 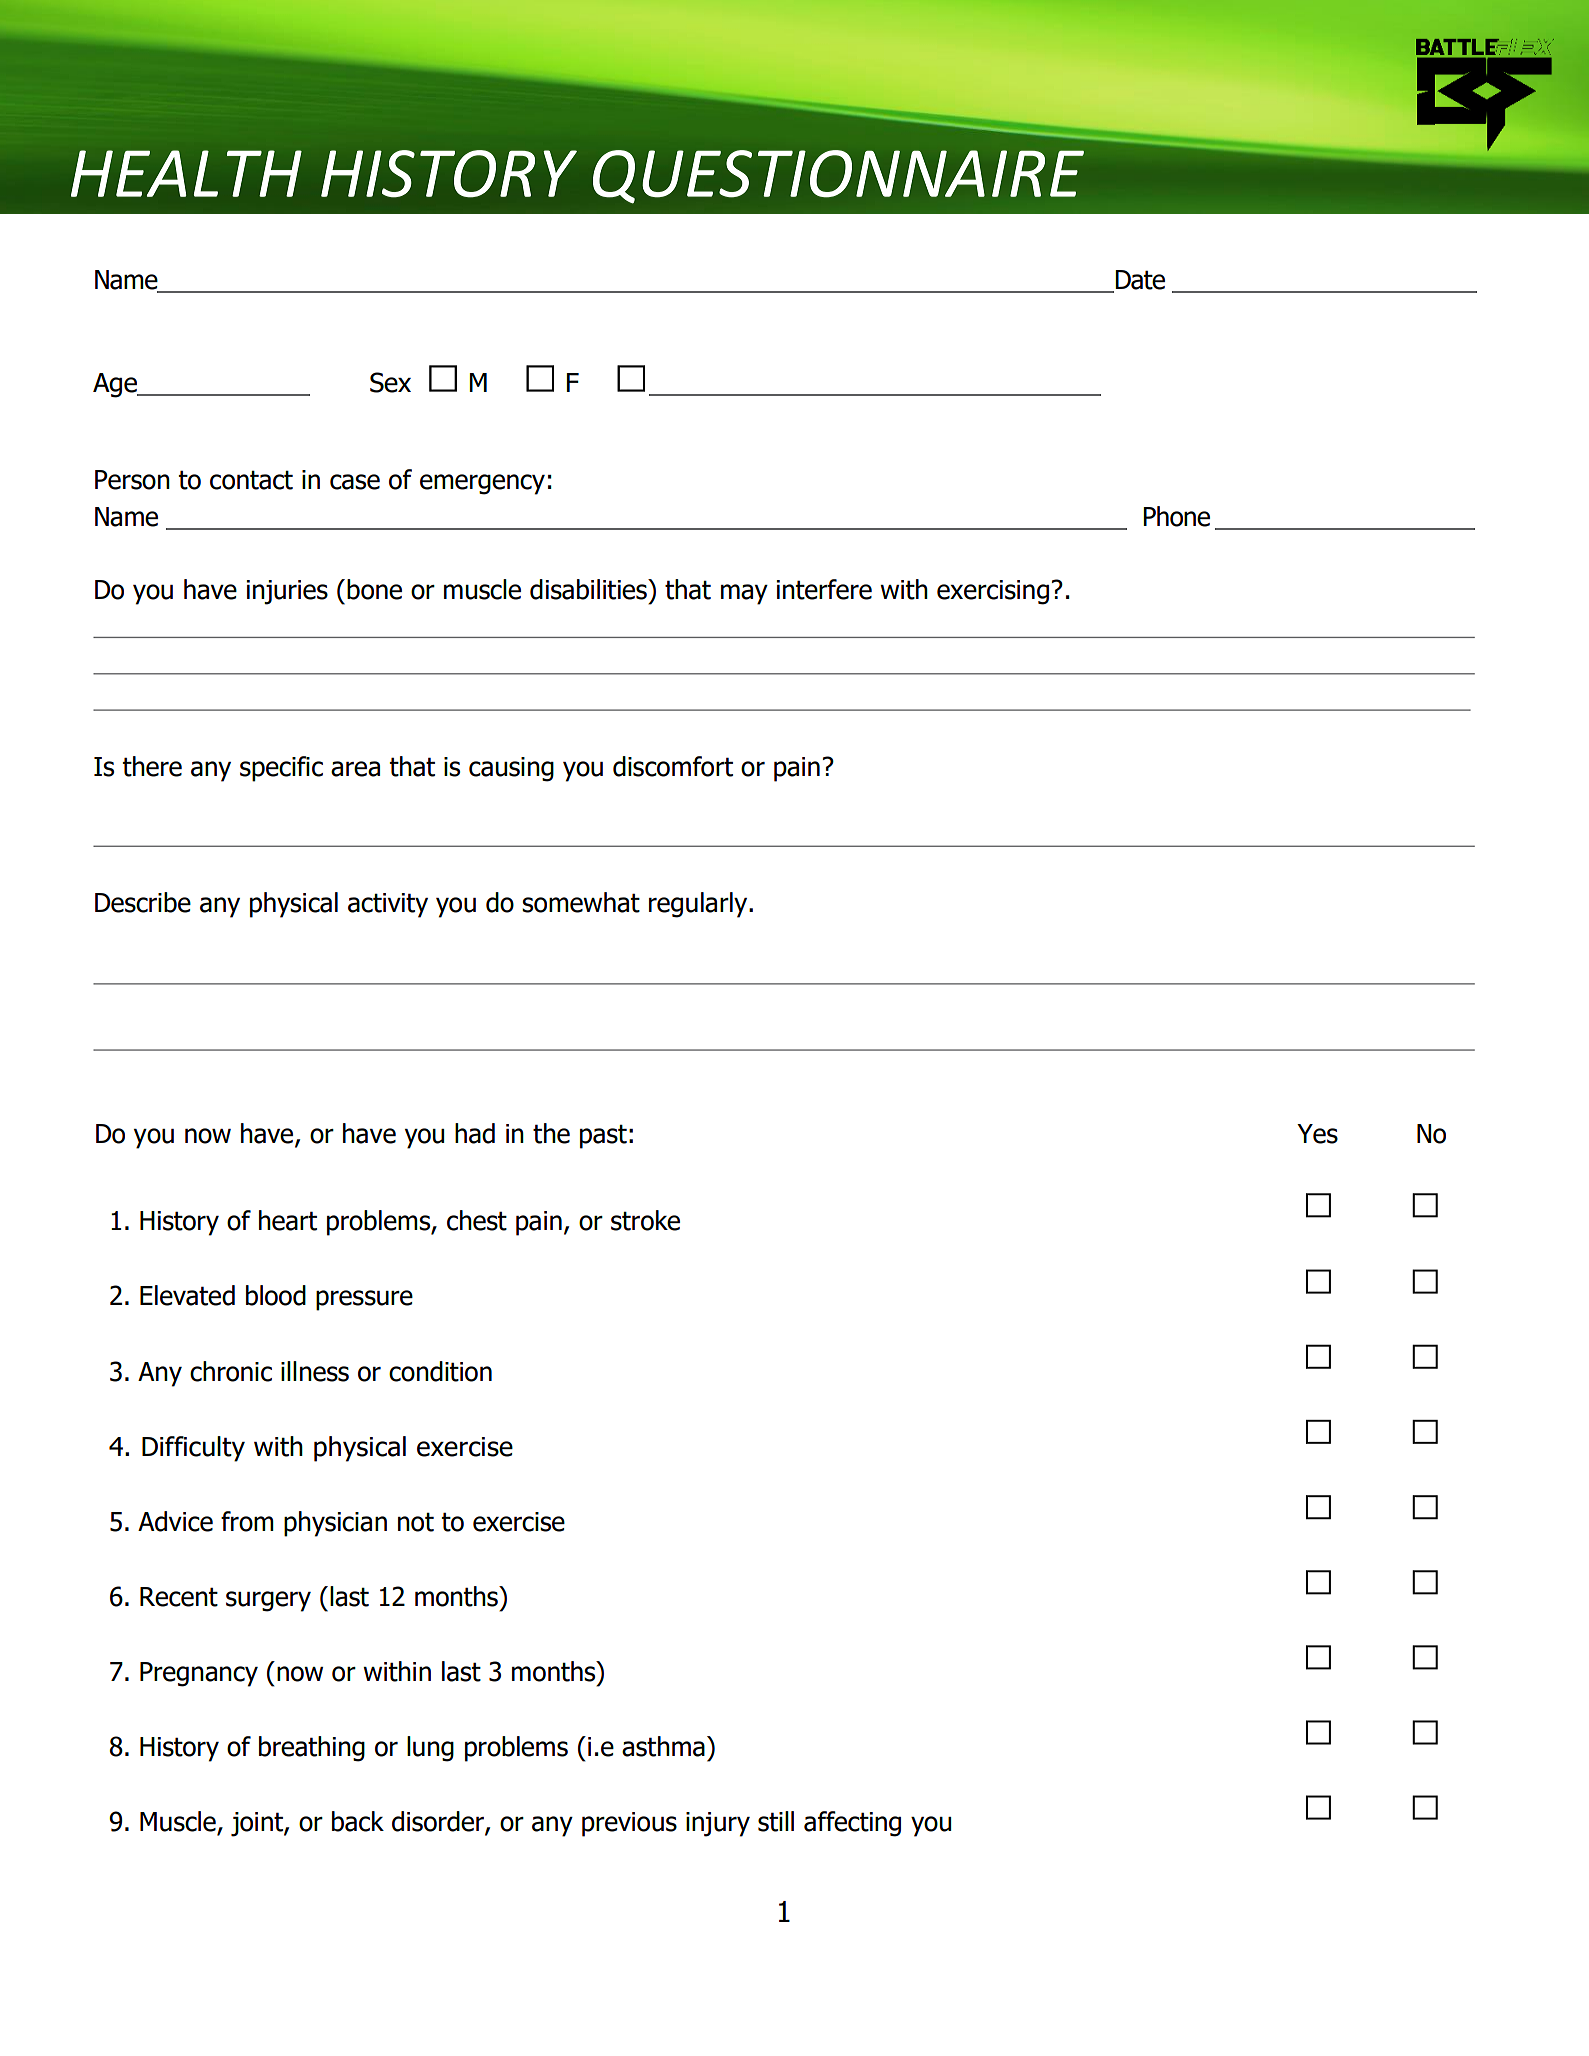 I want to click on regularly, so click(x=699, y=905).
